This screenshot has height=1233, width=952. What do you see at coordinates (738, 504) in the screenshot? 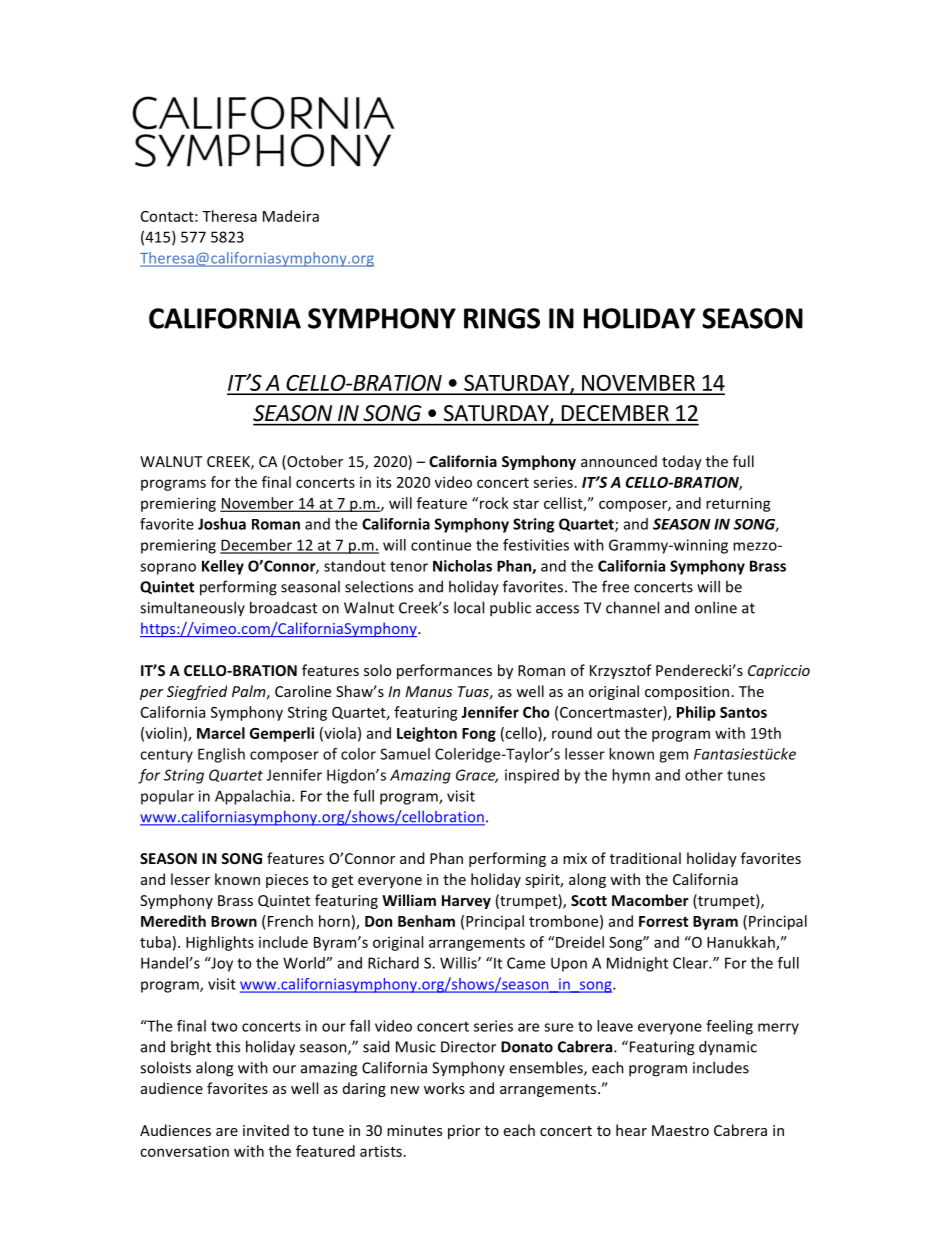
I see `returning` at bounding box center [738, 504].
